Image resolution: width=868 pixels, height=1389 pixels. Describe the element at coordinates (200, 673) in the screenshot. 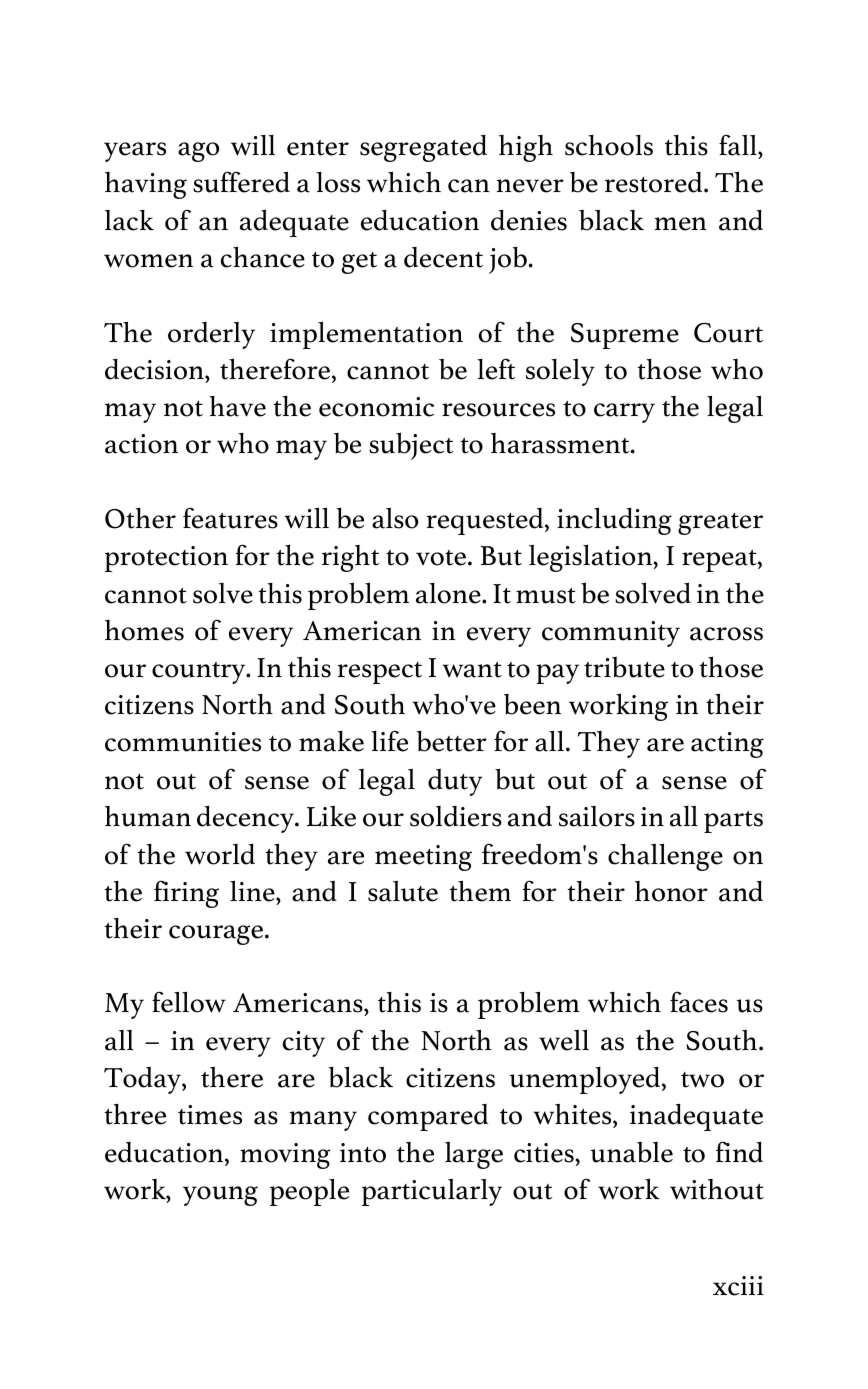

I see `country` at that location.
